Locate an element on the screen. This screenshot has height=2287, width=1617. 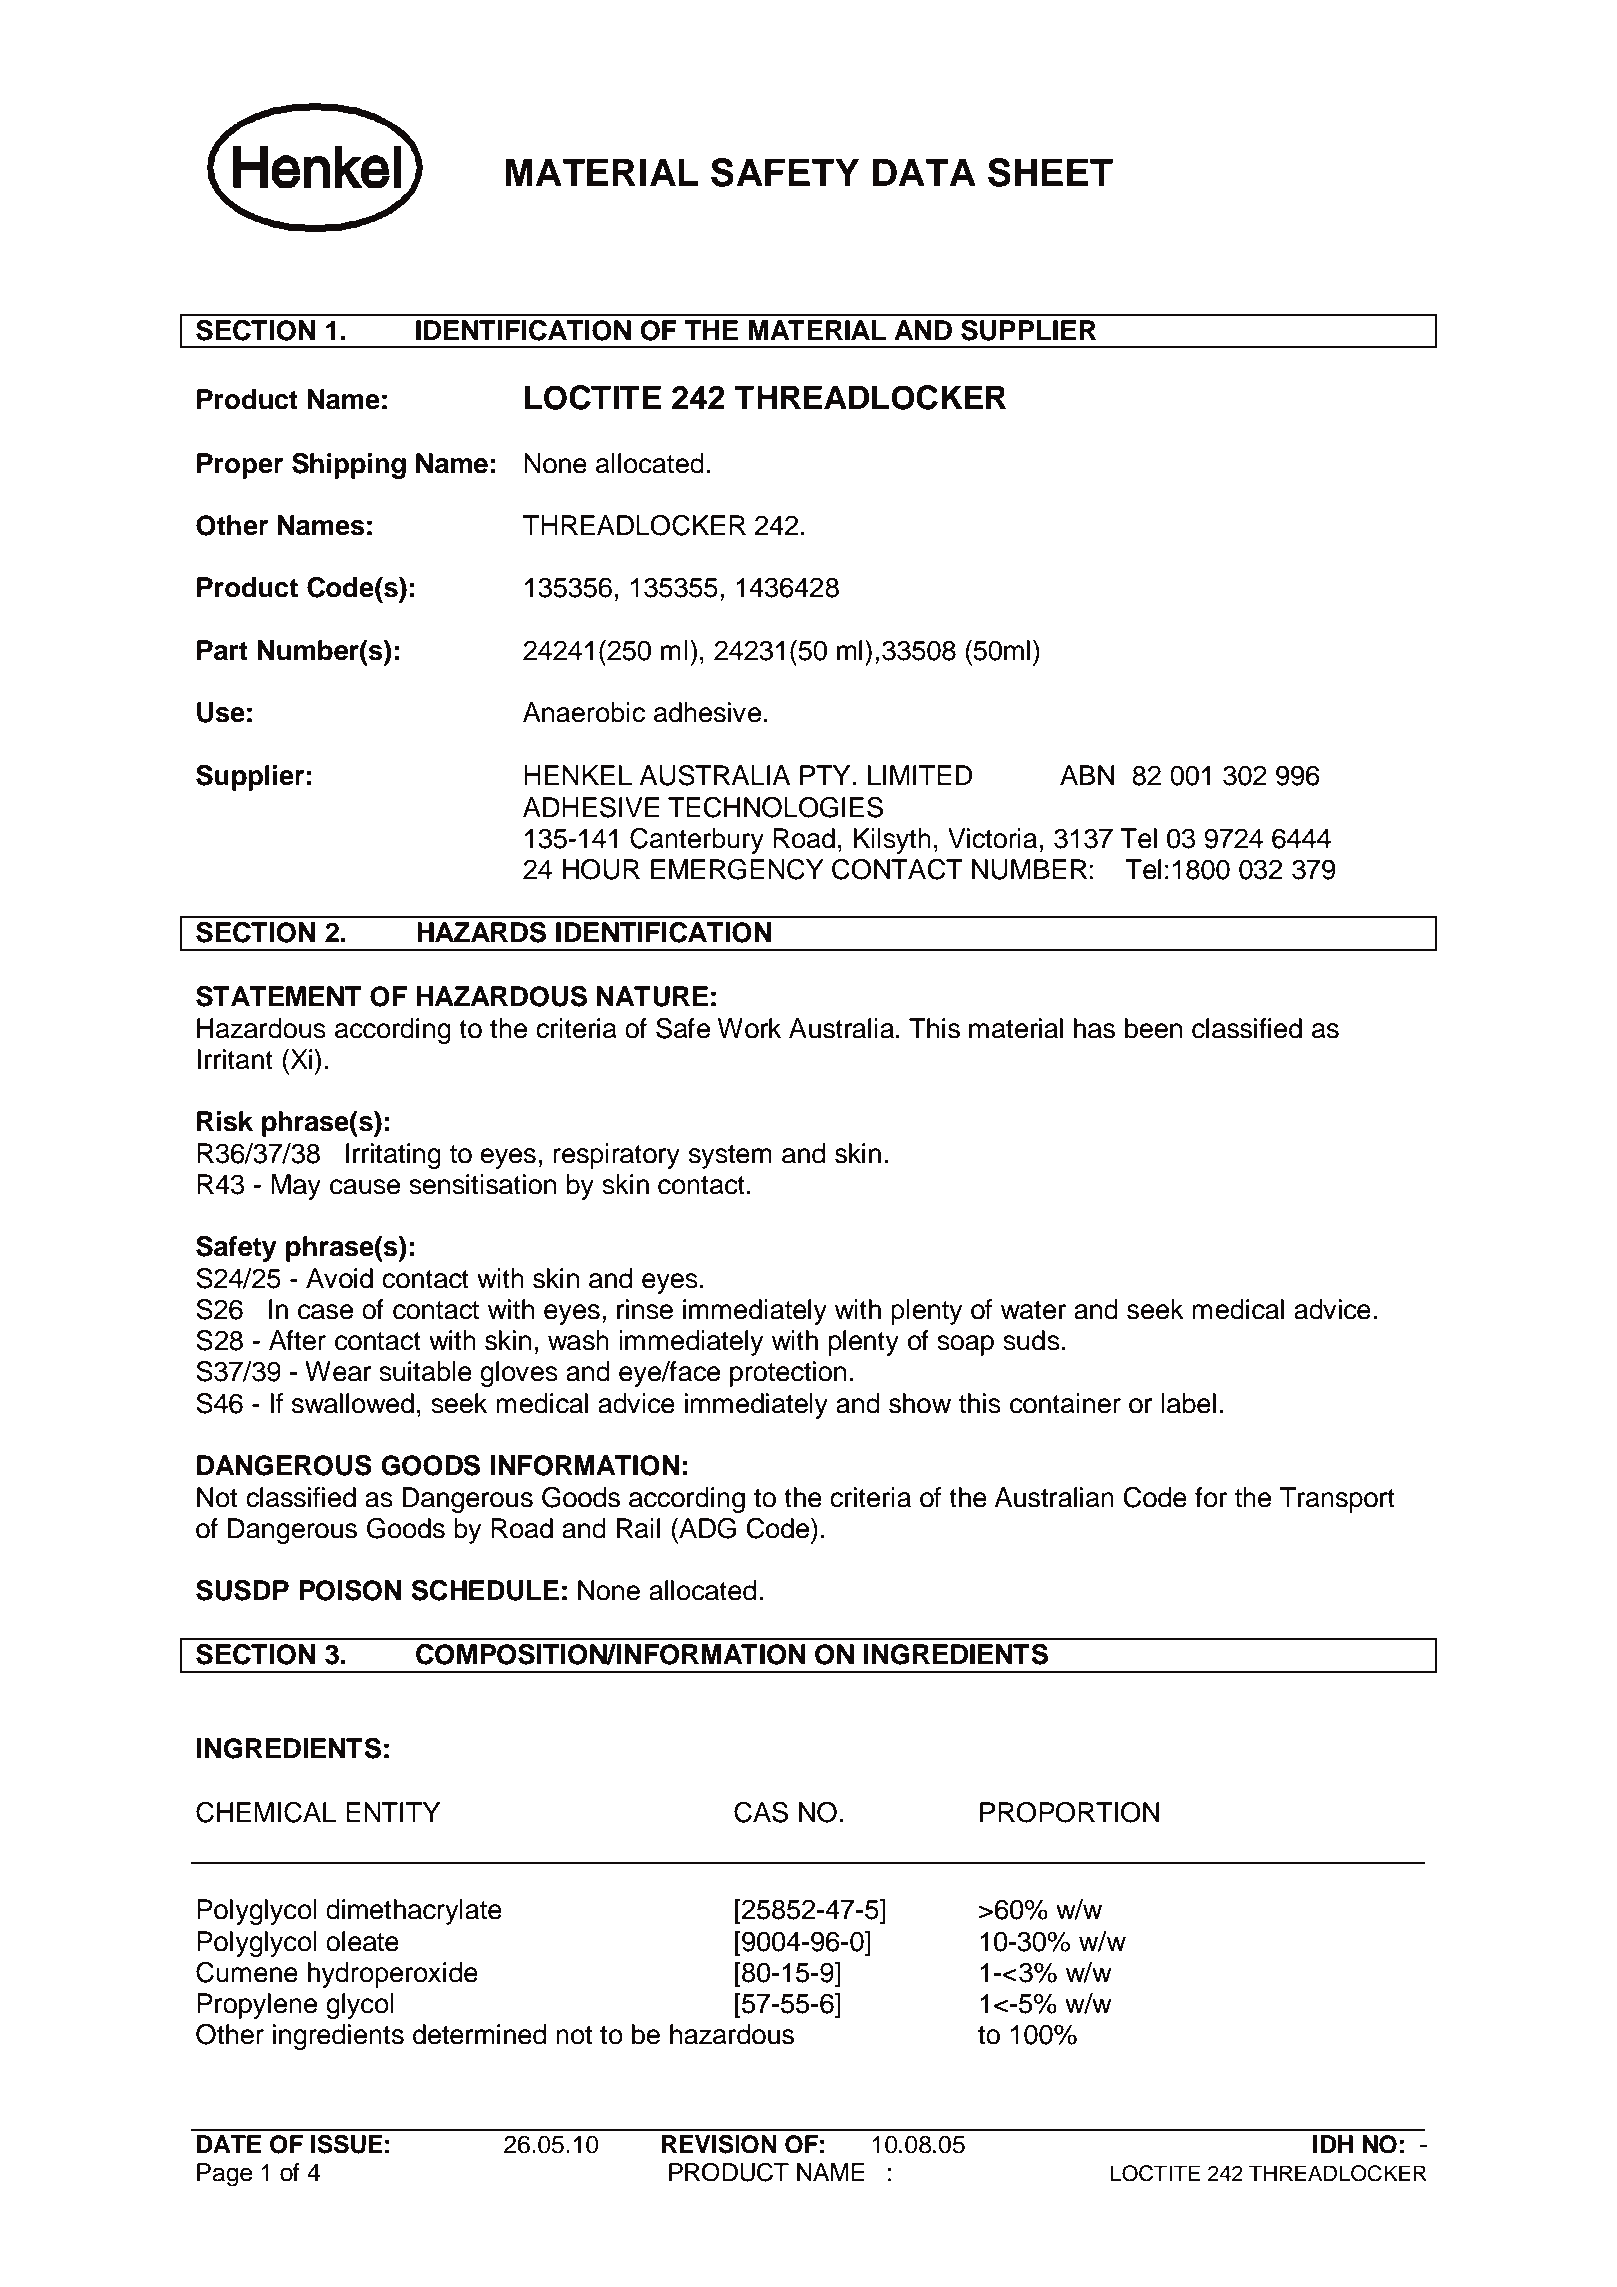
system is located at coordinates (730, 1157).
